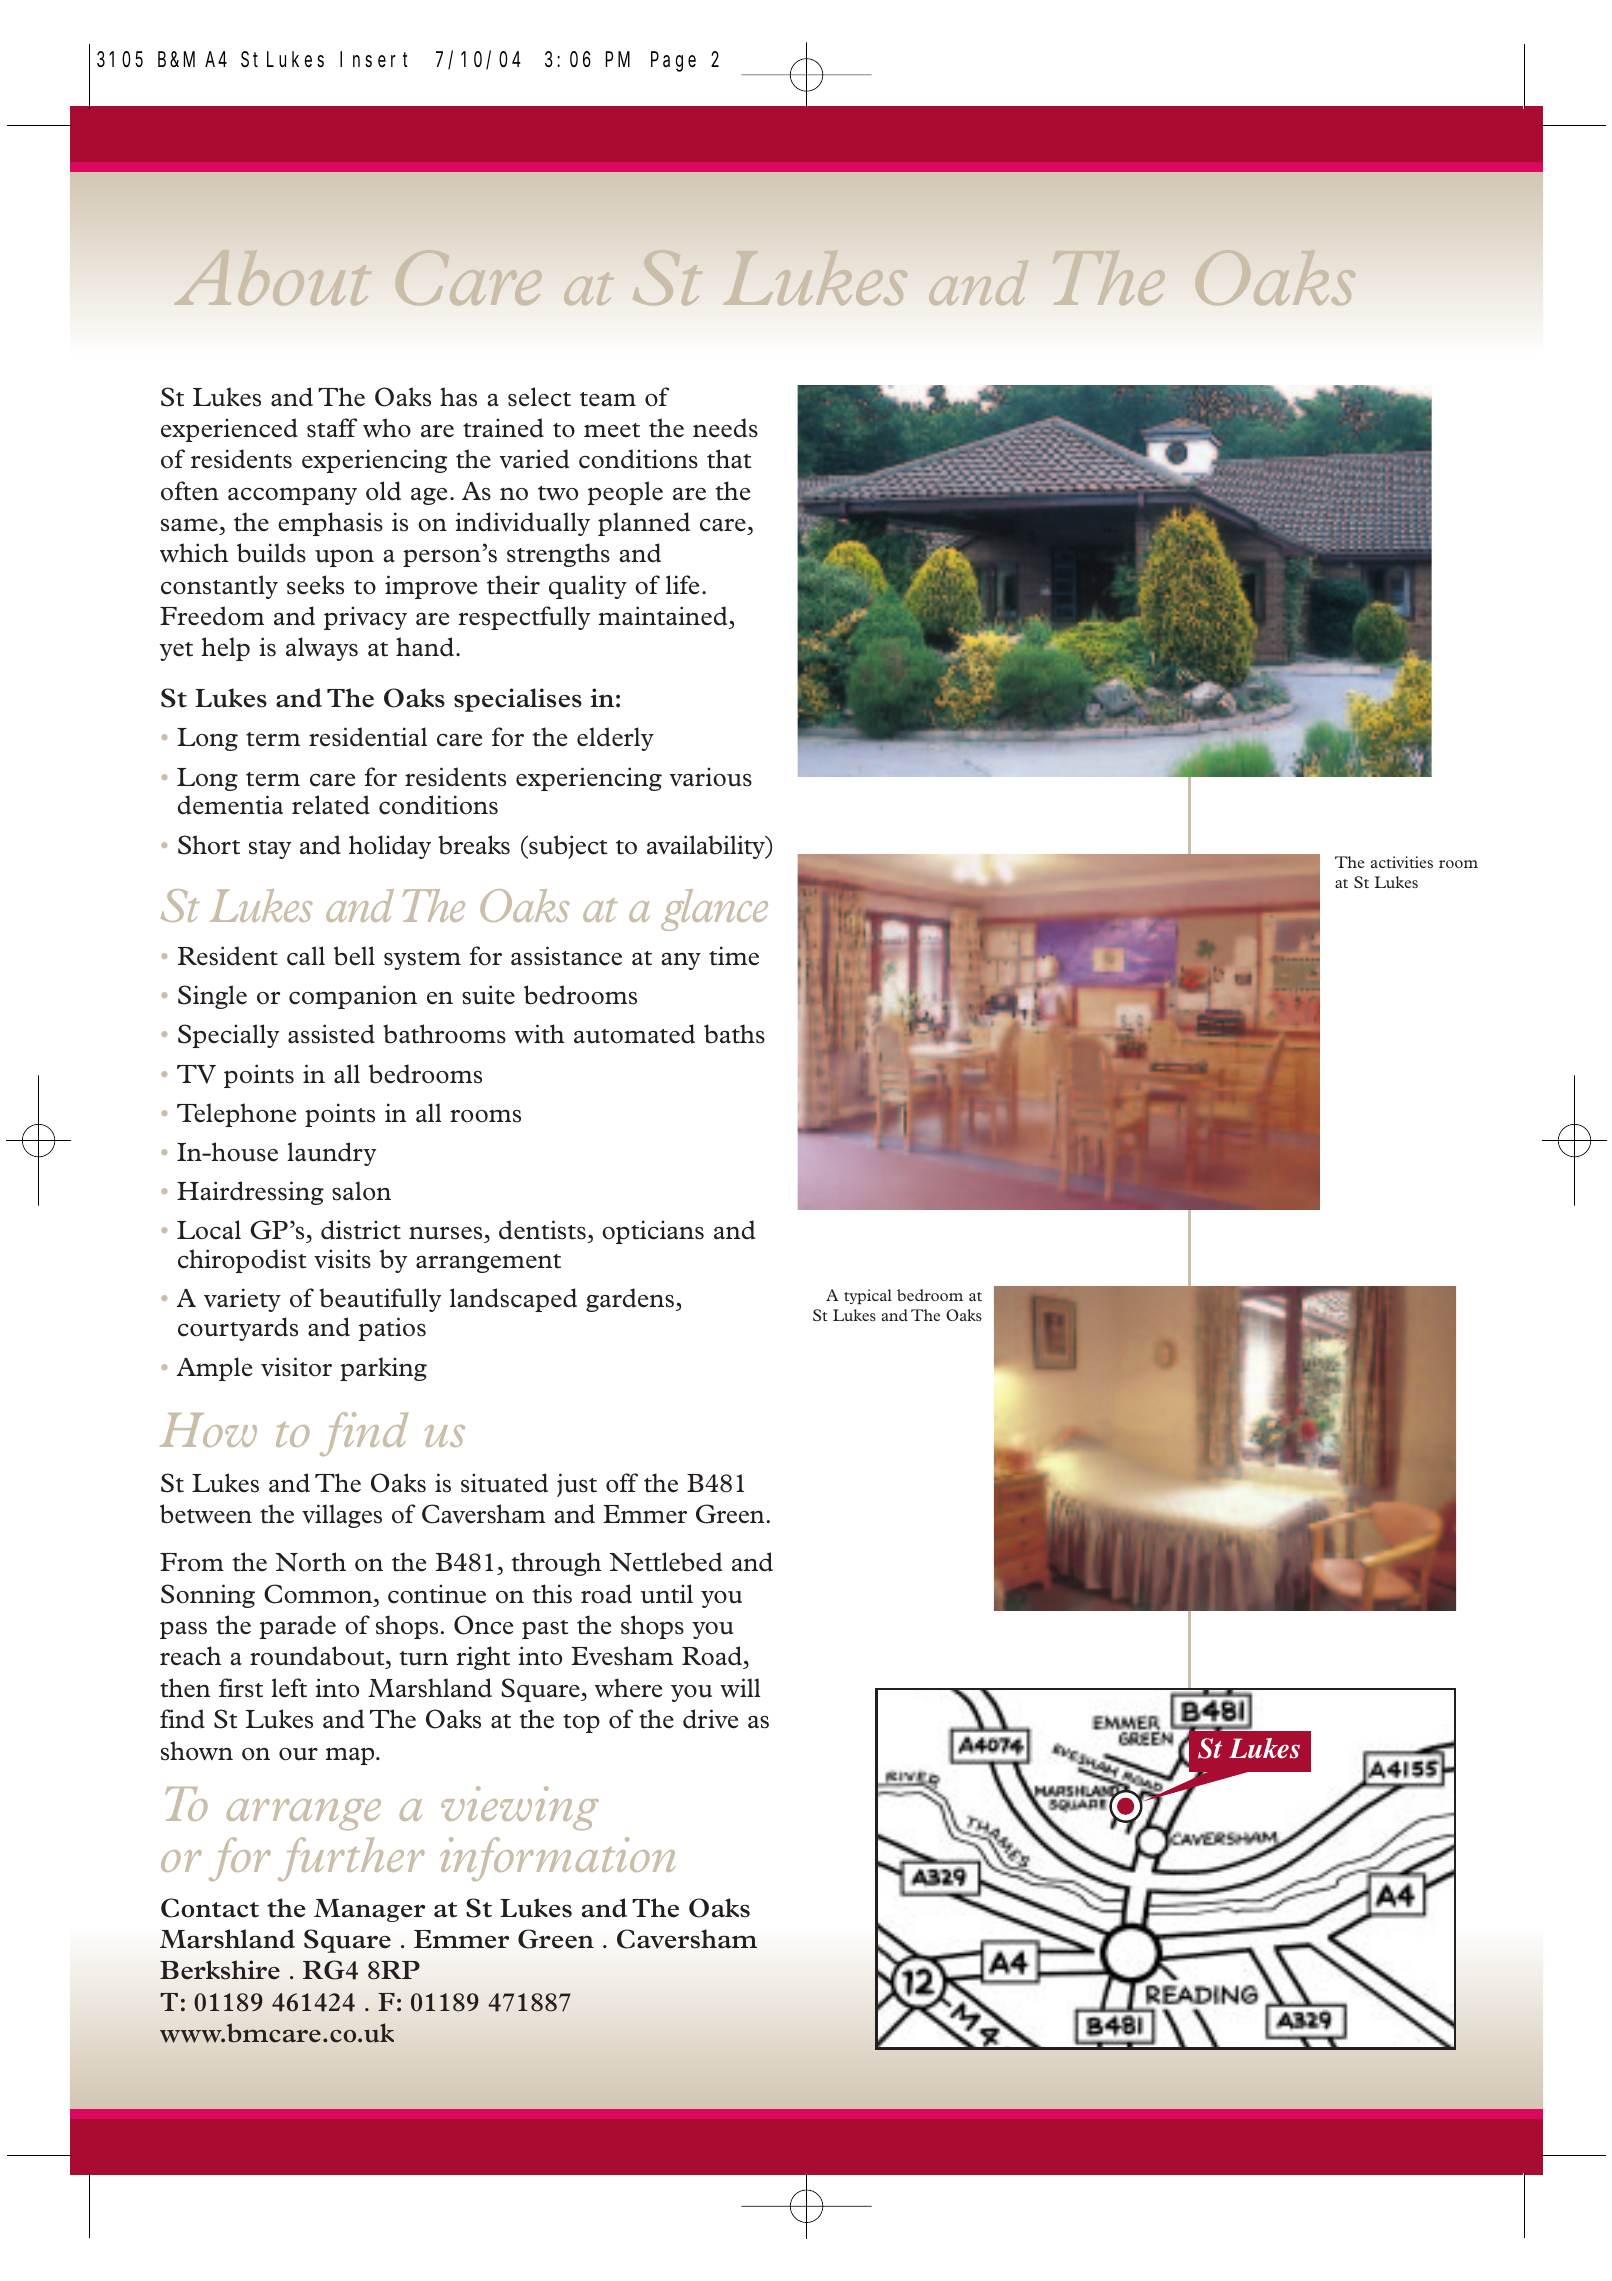 This image has height=2281, width=1612. What do you see at coordinates (868, 1296) in the image?
I see `typical` at bounding box center [868, 1296].
